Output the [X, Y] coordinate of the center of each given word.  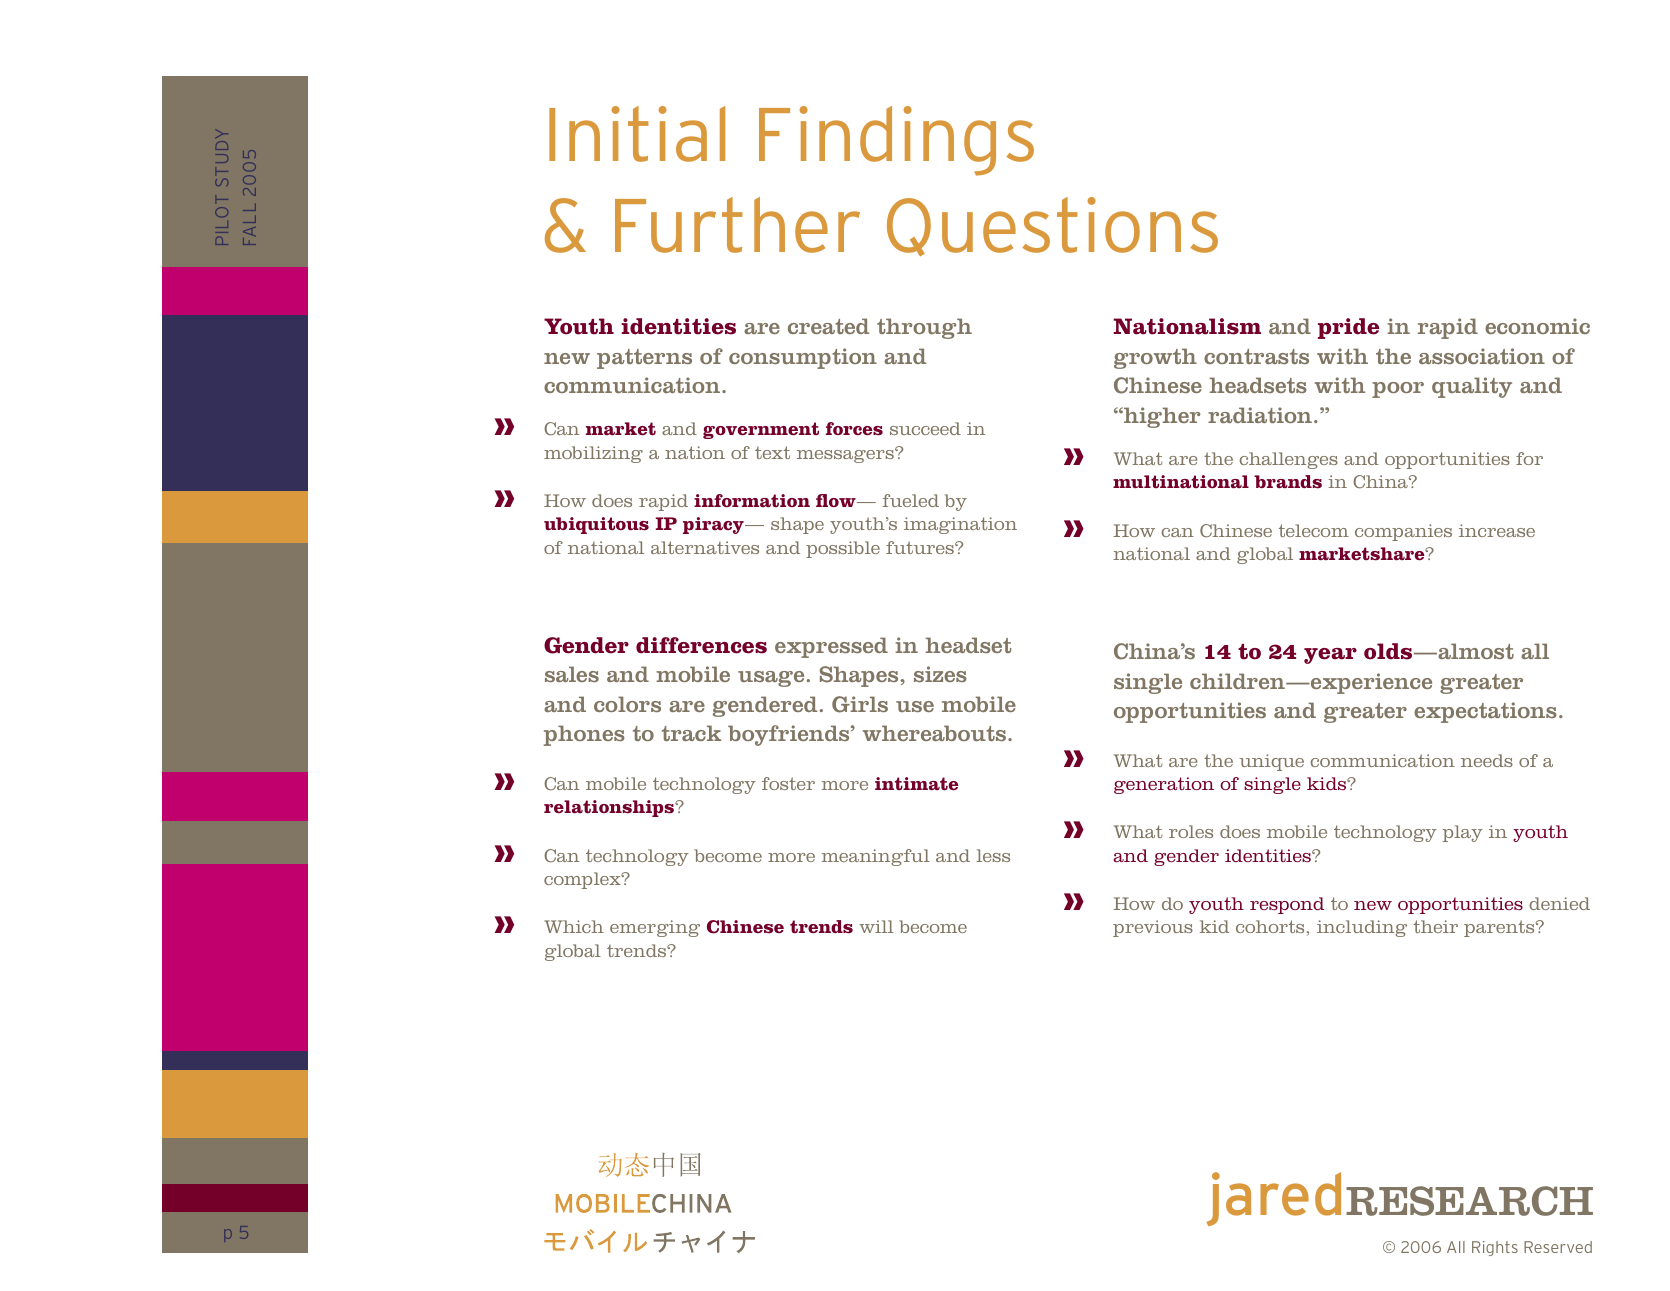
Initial [637, 134]
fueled [910, 500]
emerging [655, 928]
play [1463, 833]
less [993, 855]
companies [1403, 532]
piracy [714, 525]
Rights [1495, 1248]
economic [1537, 326]
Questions [1052, 226]
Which [574, 926]
